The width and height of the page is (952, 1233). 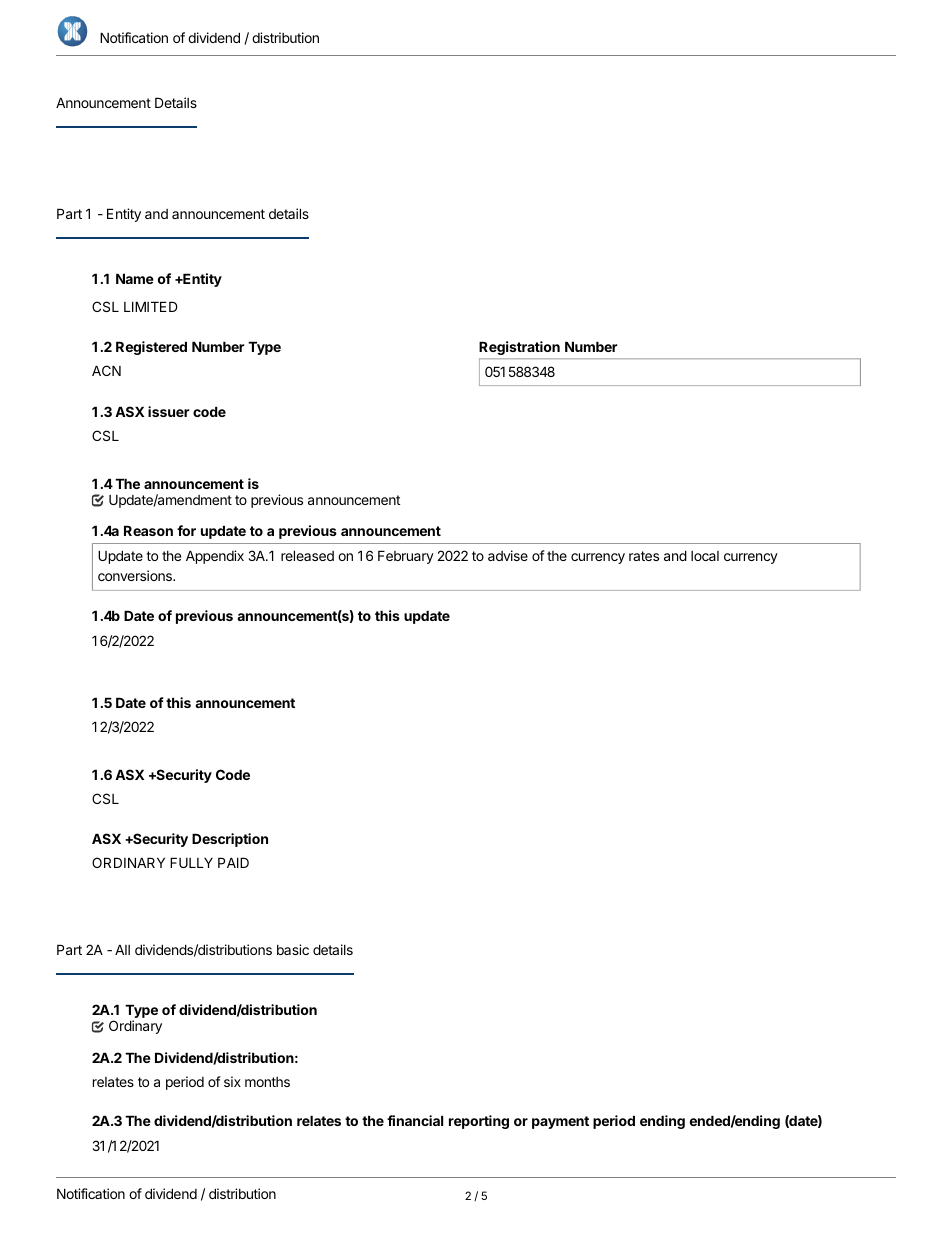 I want to click on local, so click(x=705, y=556).
